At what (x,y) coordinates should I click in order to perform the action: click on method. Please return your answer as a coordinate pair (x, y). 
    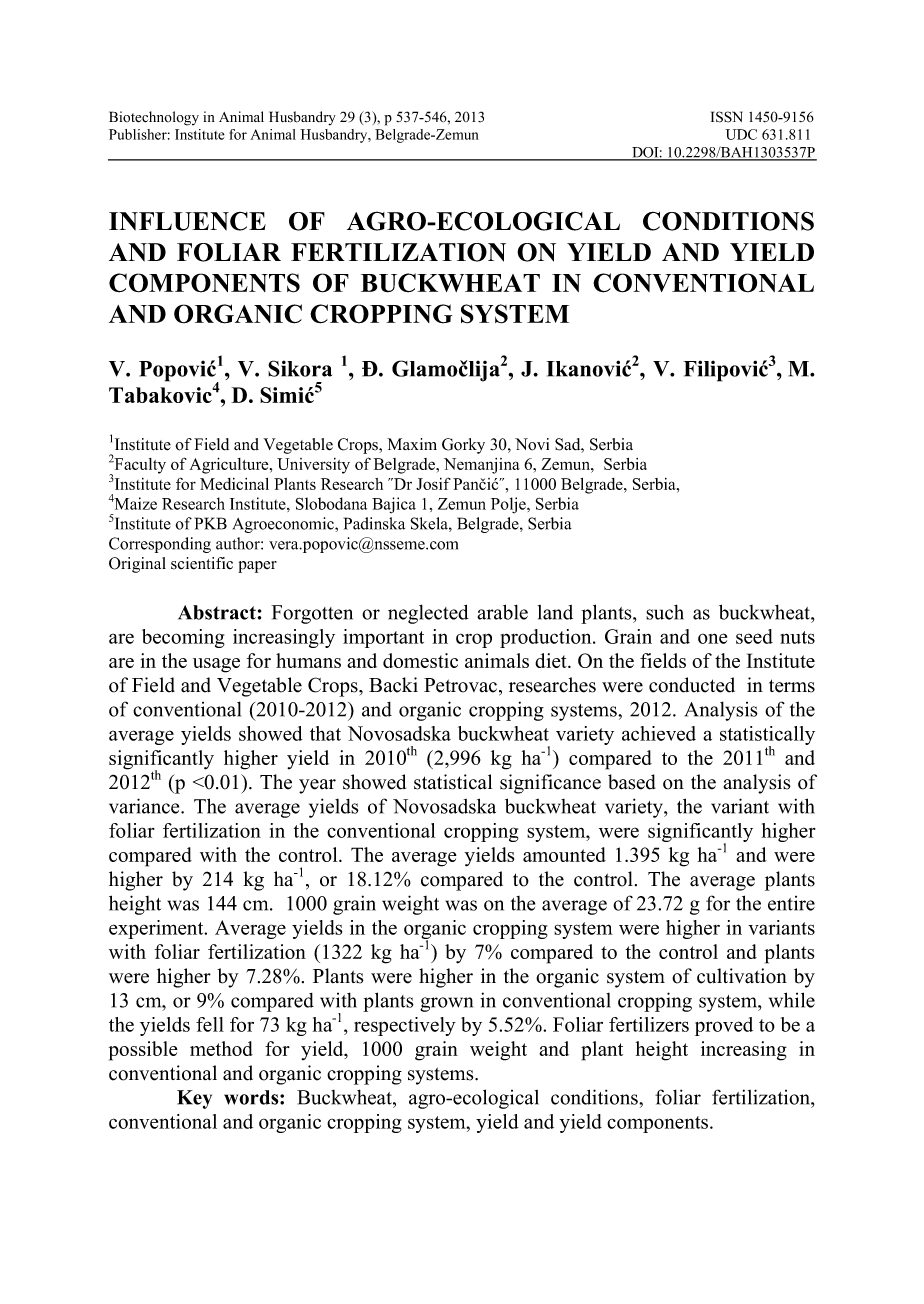
    Looking at the image, I should click on (221, 1048).
